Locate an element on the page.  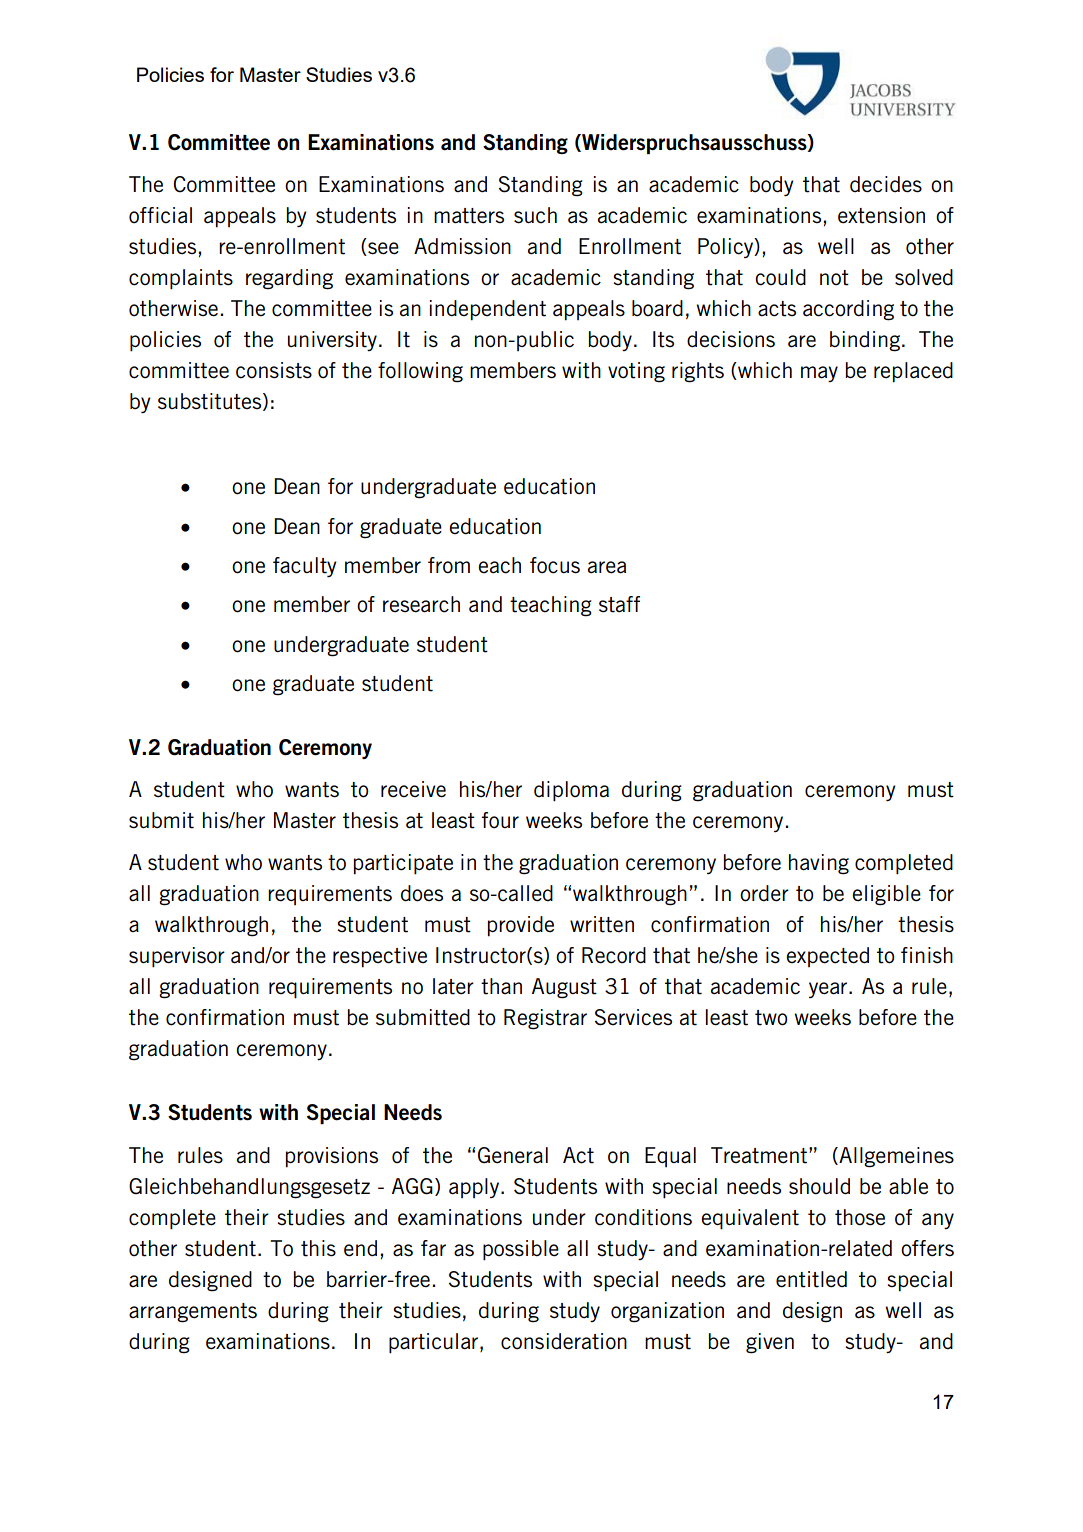
focus is located at coordinates (555, 565).
